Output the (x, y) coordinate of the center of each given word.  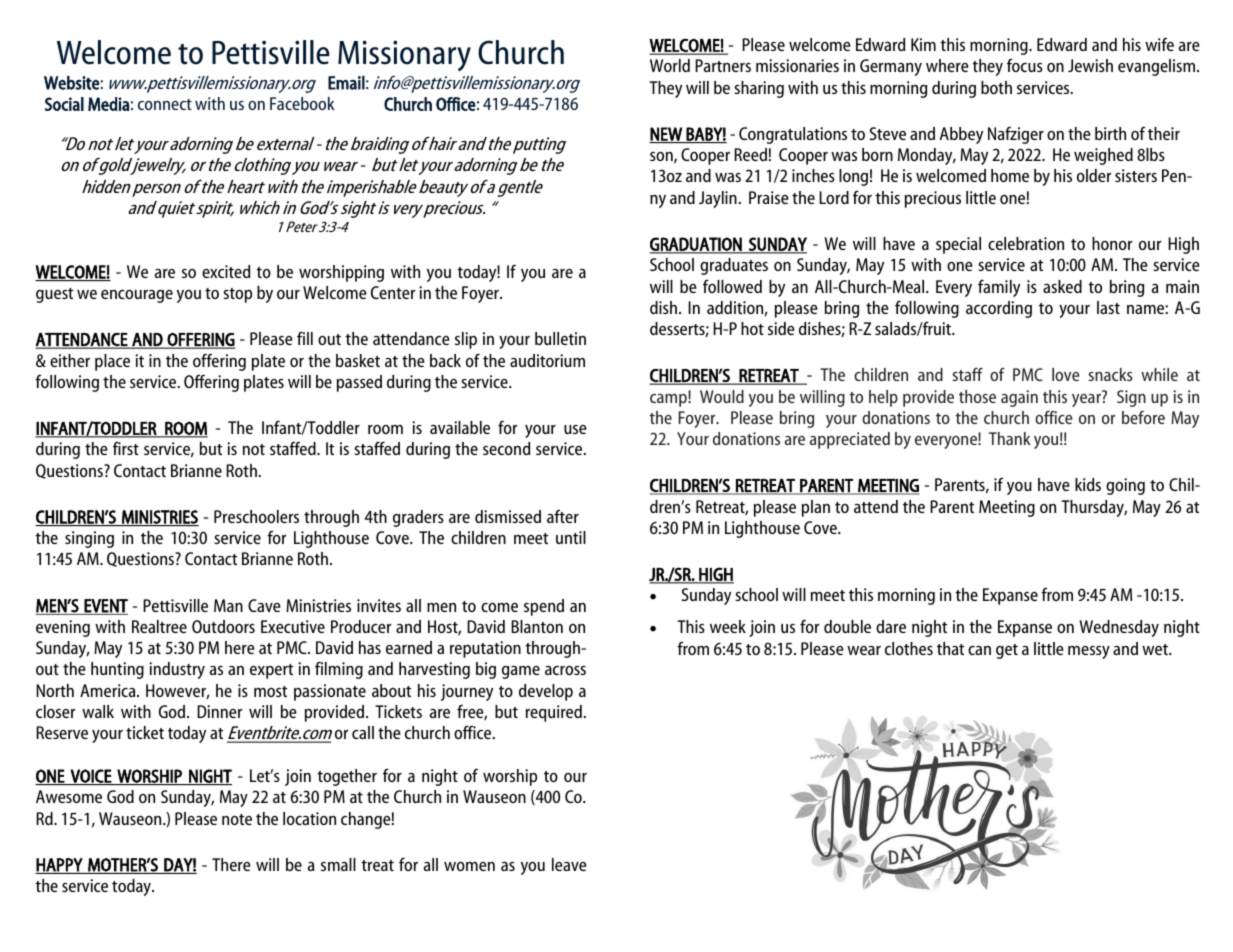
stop (237, 295)
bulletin (560, 338)
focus (1025, 65)
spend (544, 607)
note (237, 819)
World (670, 65)
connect (165, 104)
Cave (264, 605)
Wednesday (1119, 628)
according (999, 309)
